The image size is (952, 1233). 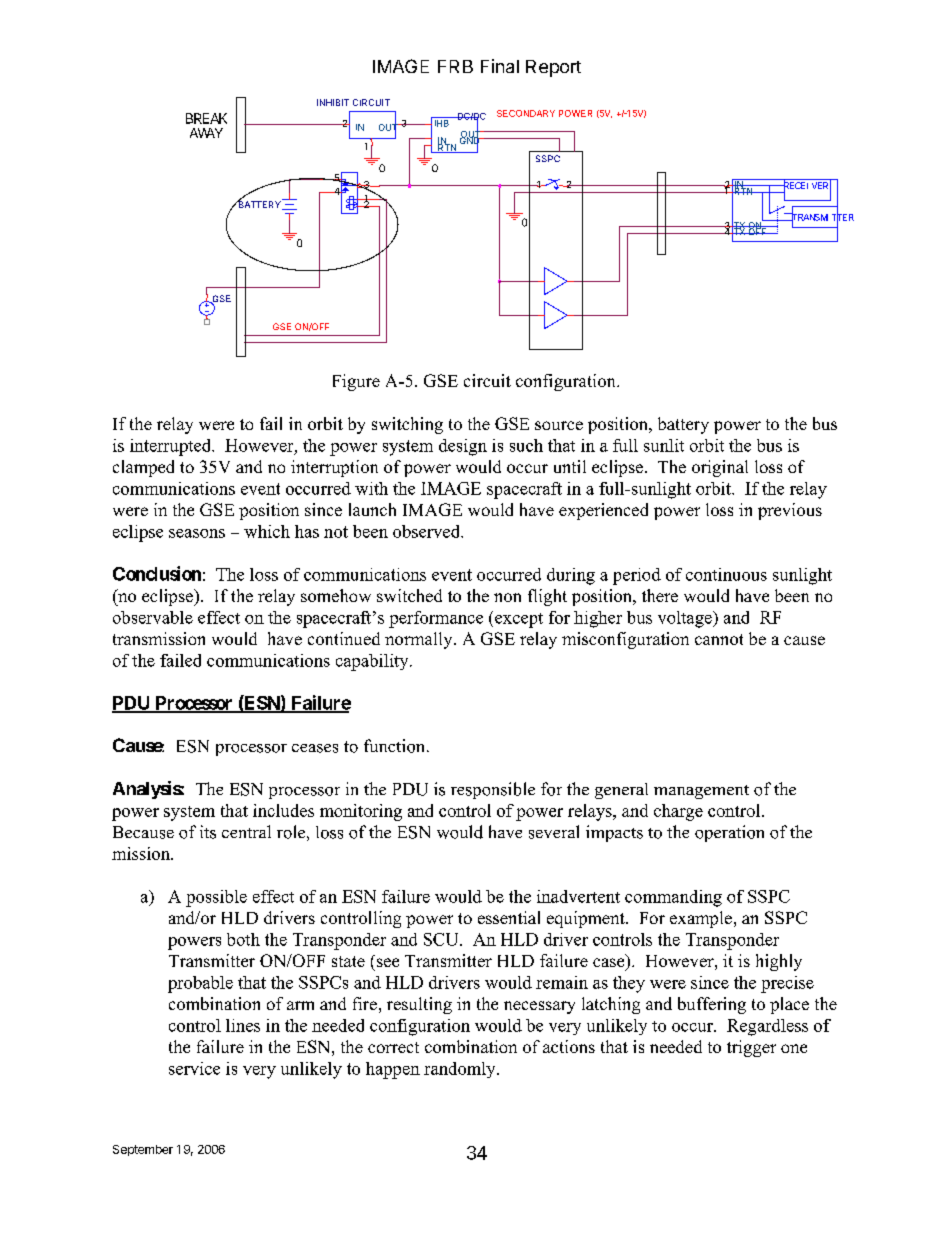 I want to click on Report, so click(x=553, y=68).
